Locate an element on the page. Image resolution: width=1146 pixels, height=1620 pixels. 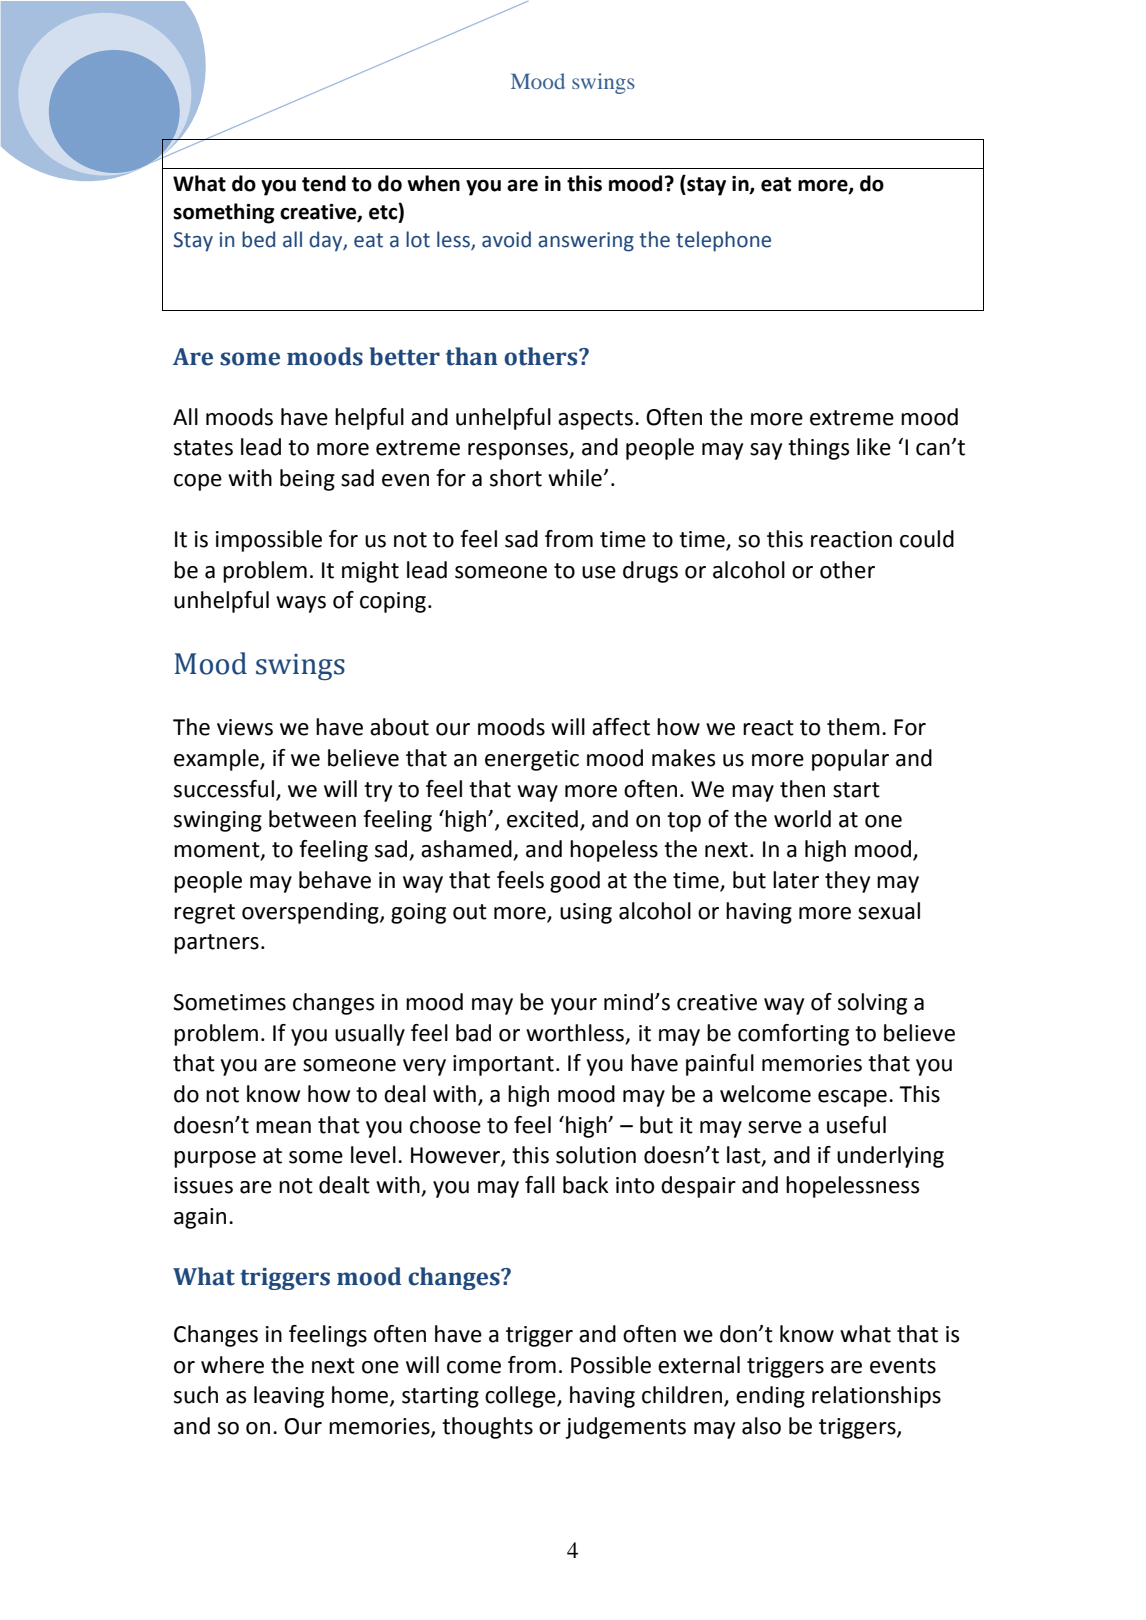
important is located at coordinates (503, 1065).
